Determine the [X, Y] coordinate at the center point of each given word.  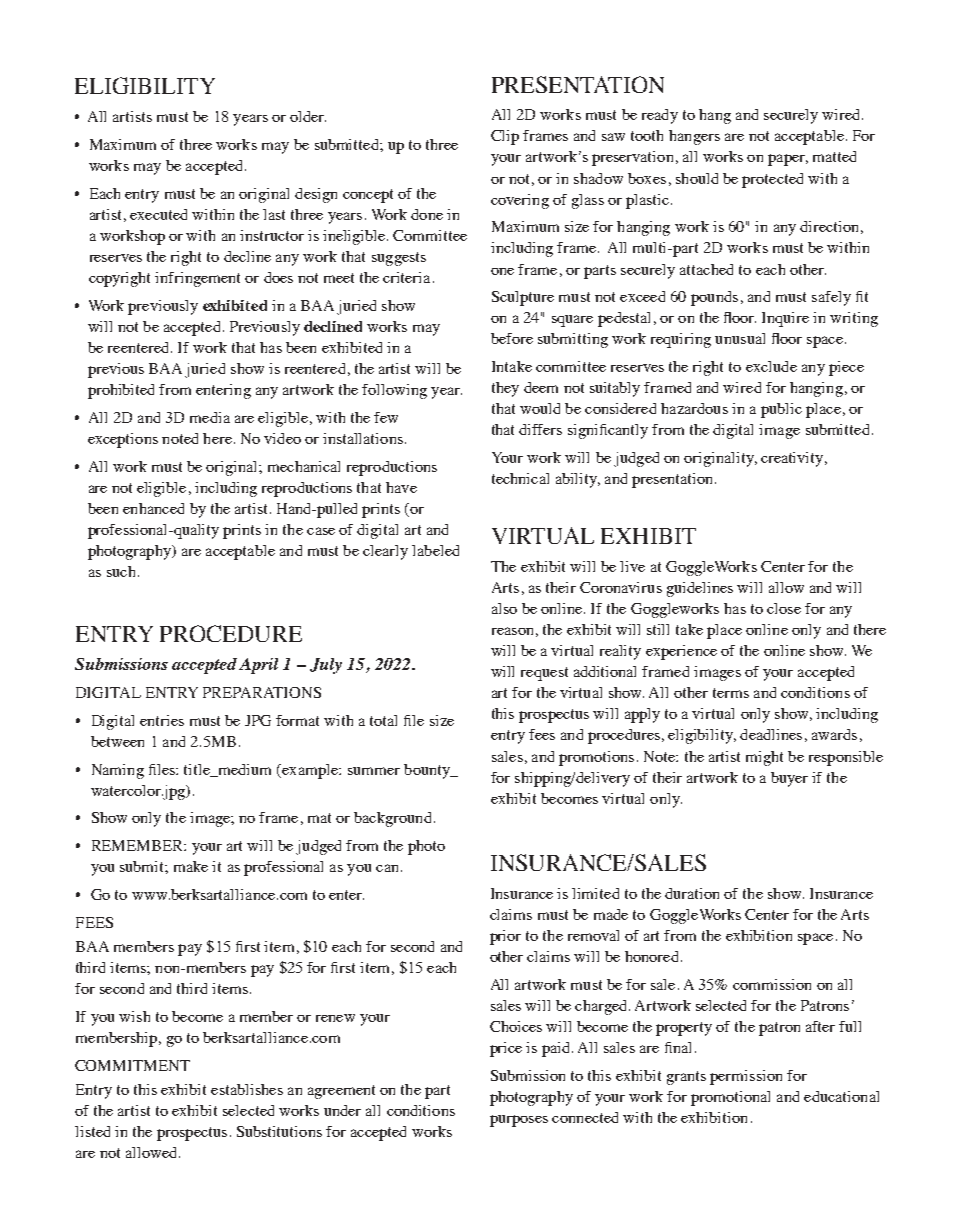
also [504, 608]
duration [692, 893]
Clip [505, 137]
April [258, 666]
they [505, 389]
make [191, 866]
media [210, 417]
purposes [519, 1121]
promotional [730, 1098]
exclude [771, 366]
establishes [247, 1089]
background [392, 819]
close [784, 608]
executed [158, 214]
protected [772, 180]
